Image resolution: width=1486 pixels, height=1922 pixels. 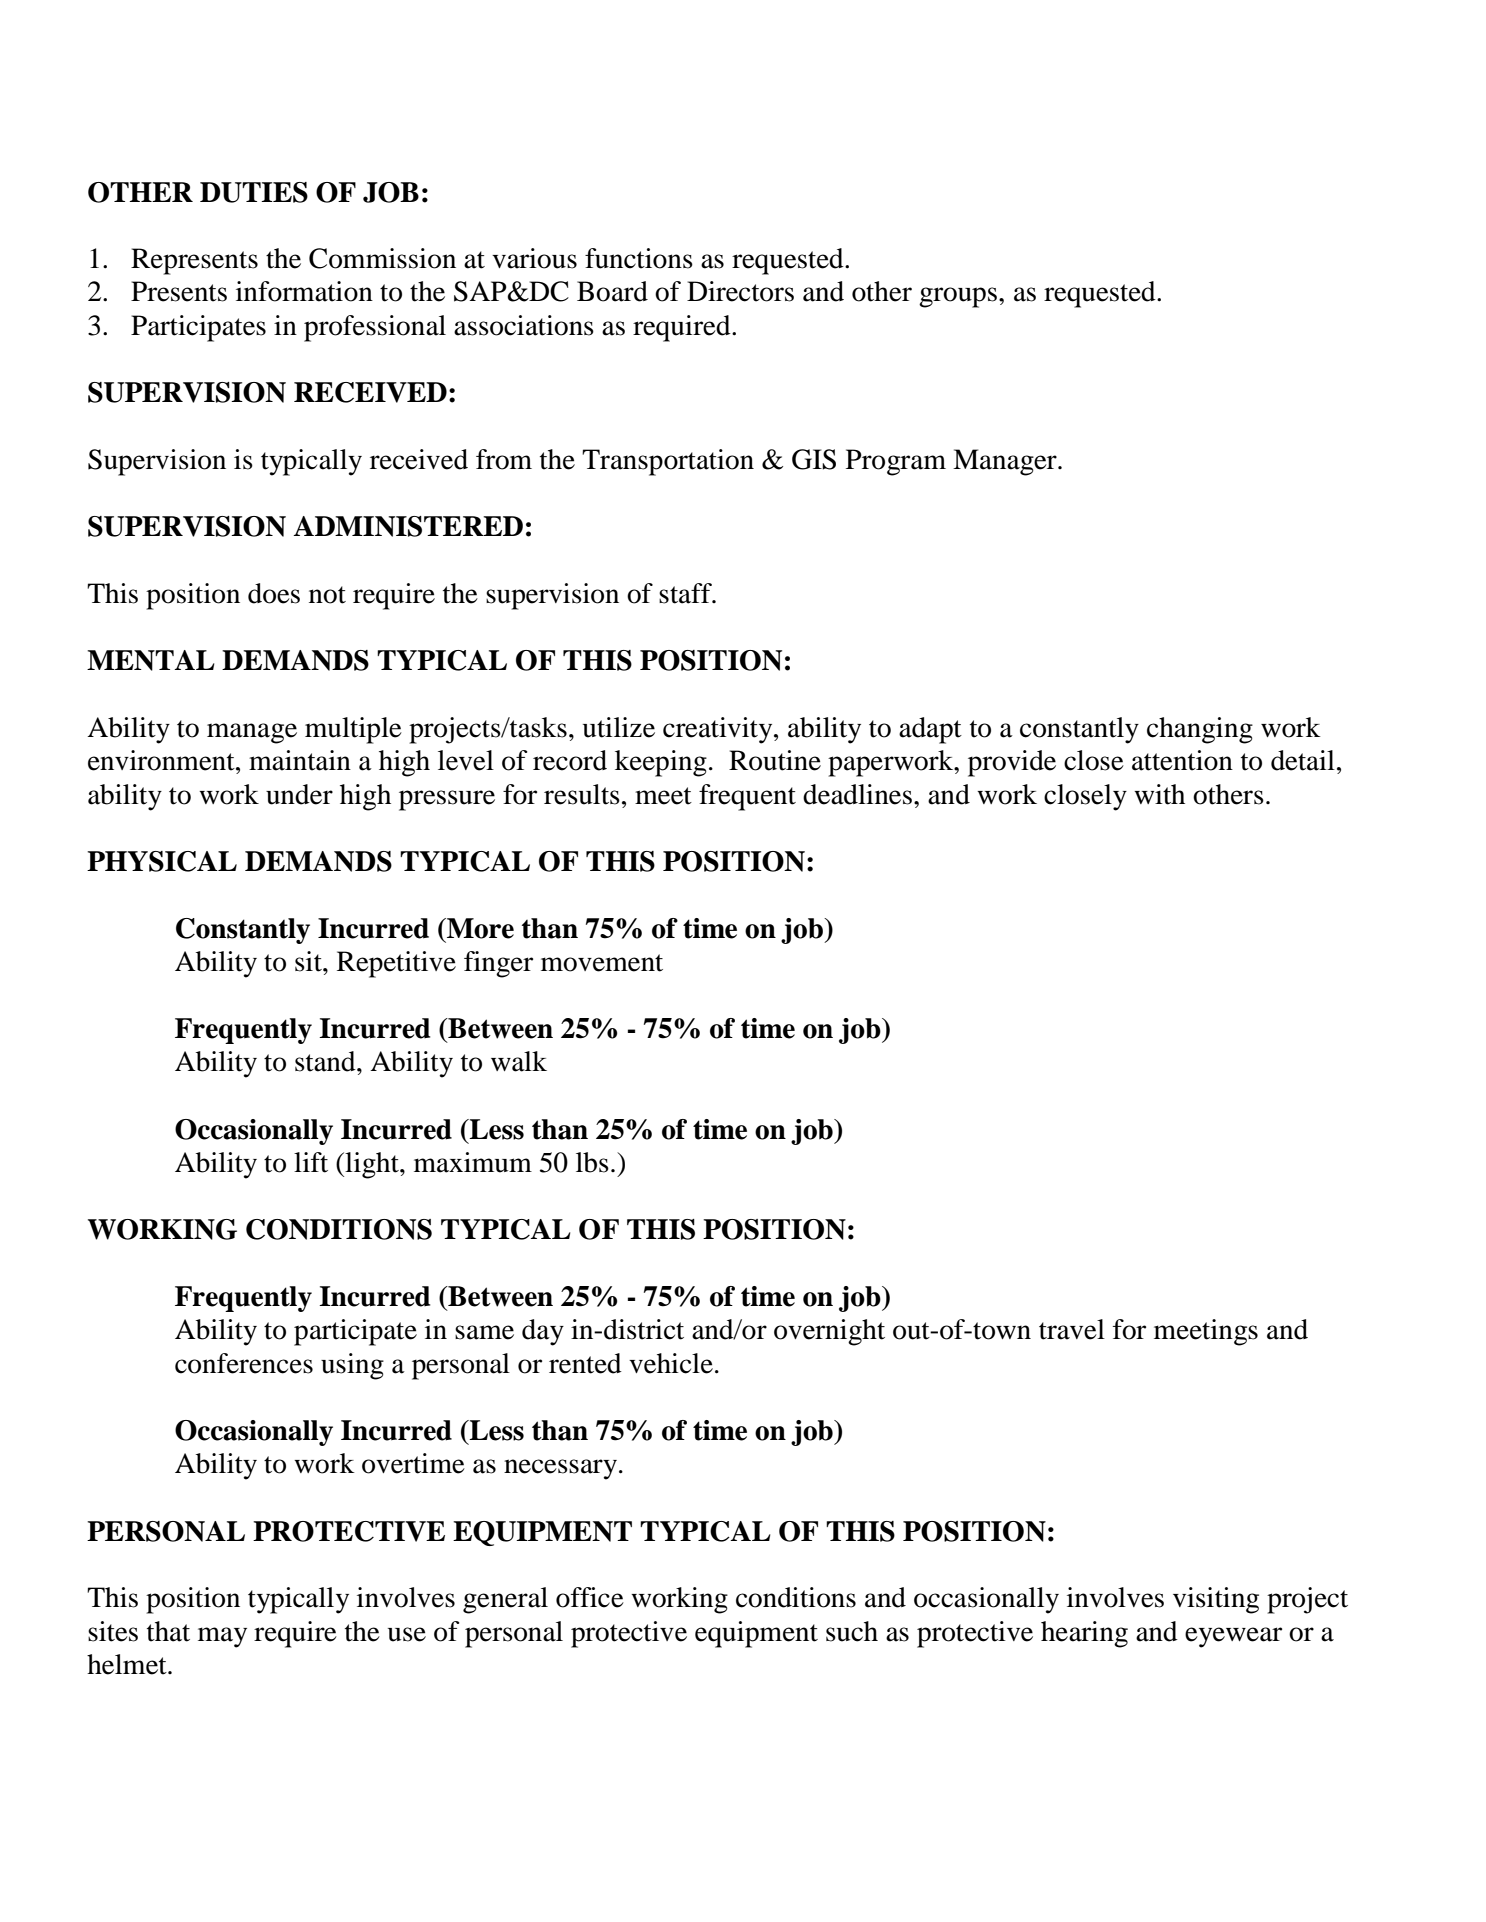 I want to click on conferences, so click(x=244, y=1363).
